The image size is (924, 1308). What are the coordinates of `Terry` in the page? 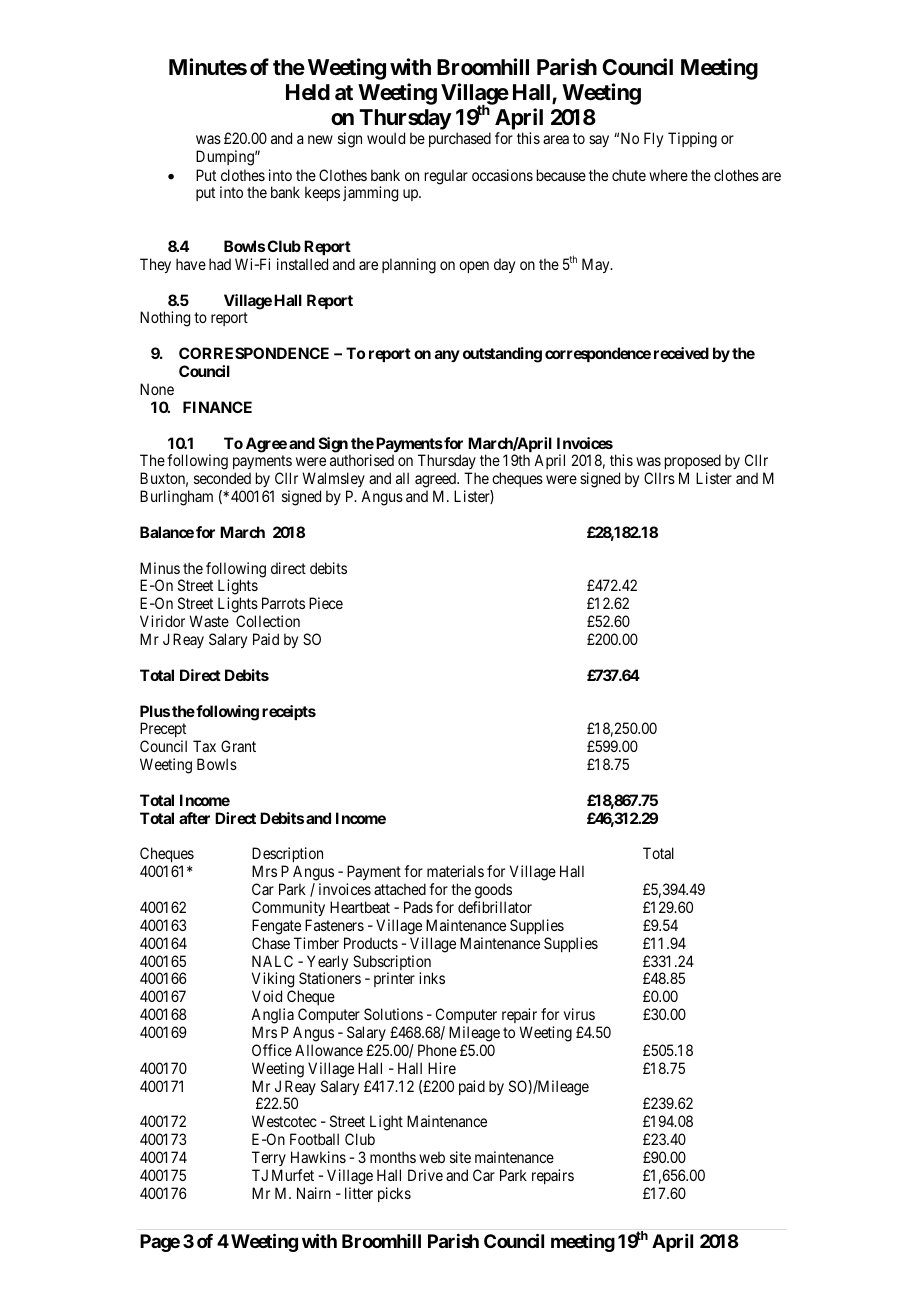 It's located at (269, 1158).
